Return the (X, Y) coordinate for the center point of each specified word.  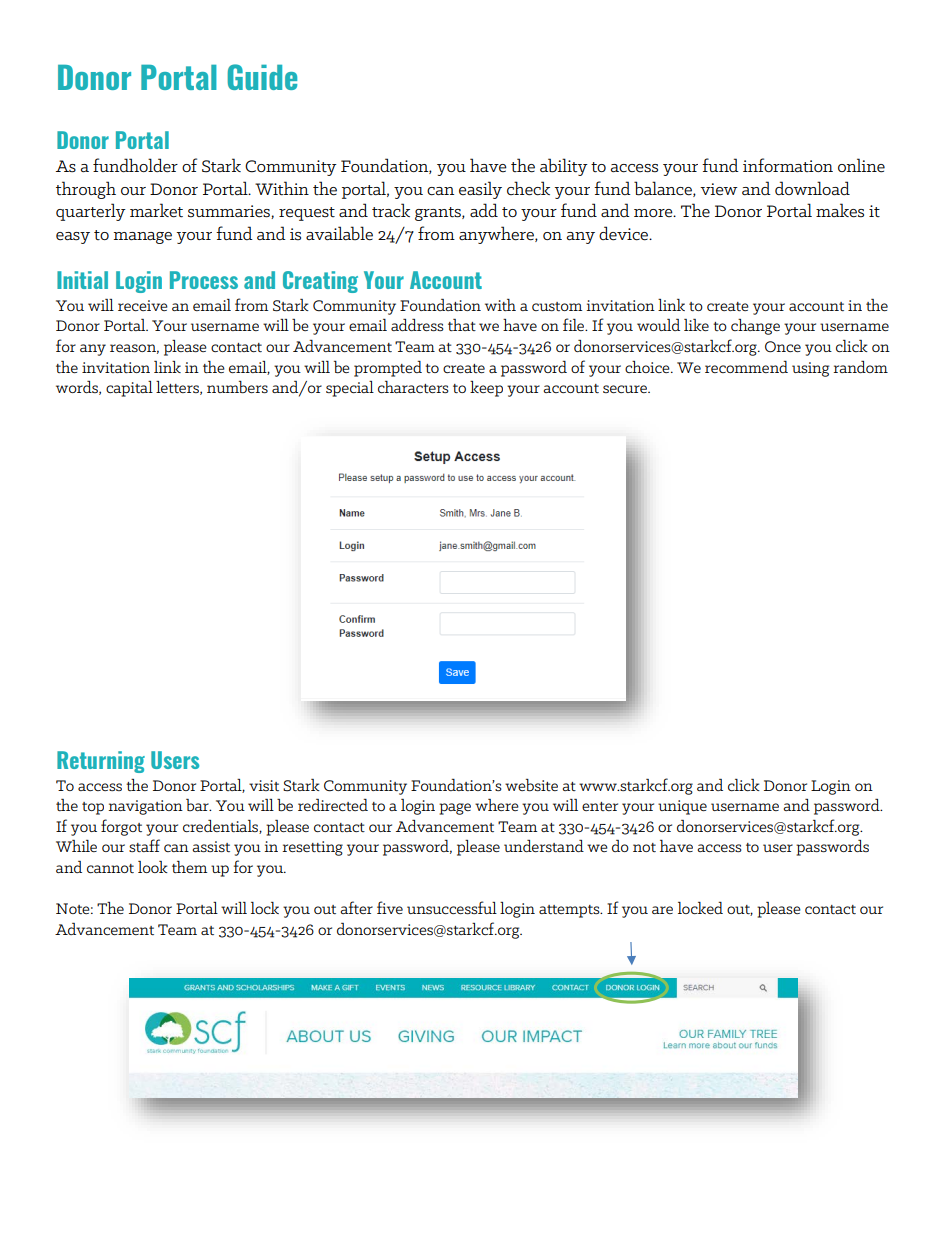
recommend (746, 367)
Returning (101, 762)
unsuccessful (452, 907)
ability (564, 167)
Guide (262, 77)
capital (129, 389)
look (153, 867)
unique (682, 807)
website (531, 785)
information (788, 165)
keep (486, 389)
